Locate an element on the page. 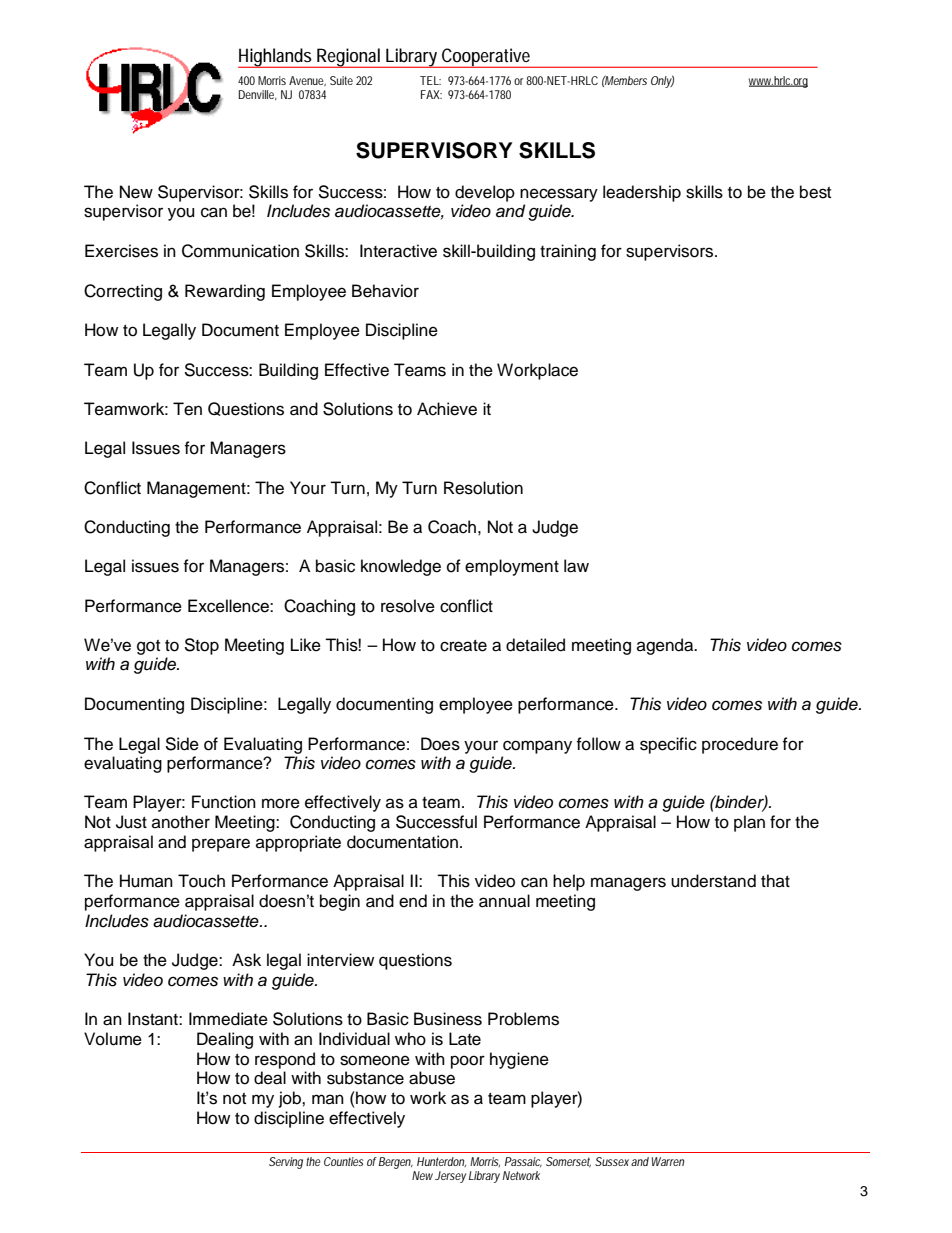 This document has height=1233, width=952. Warren is located at coordinates (668, 1161).
